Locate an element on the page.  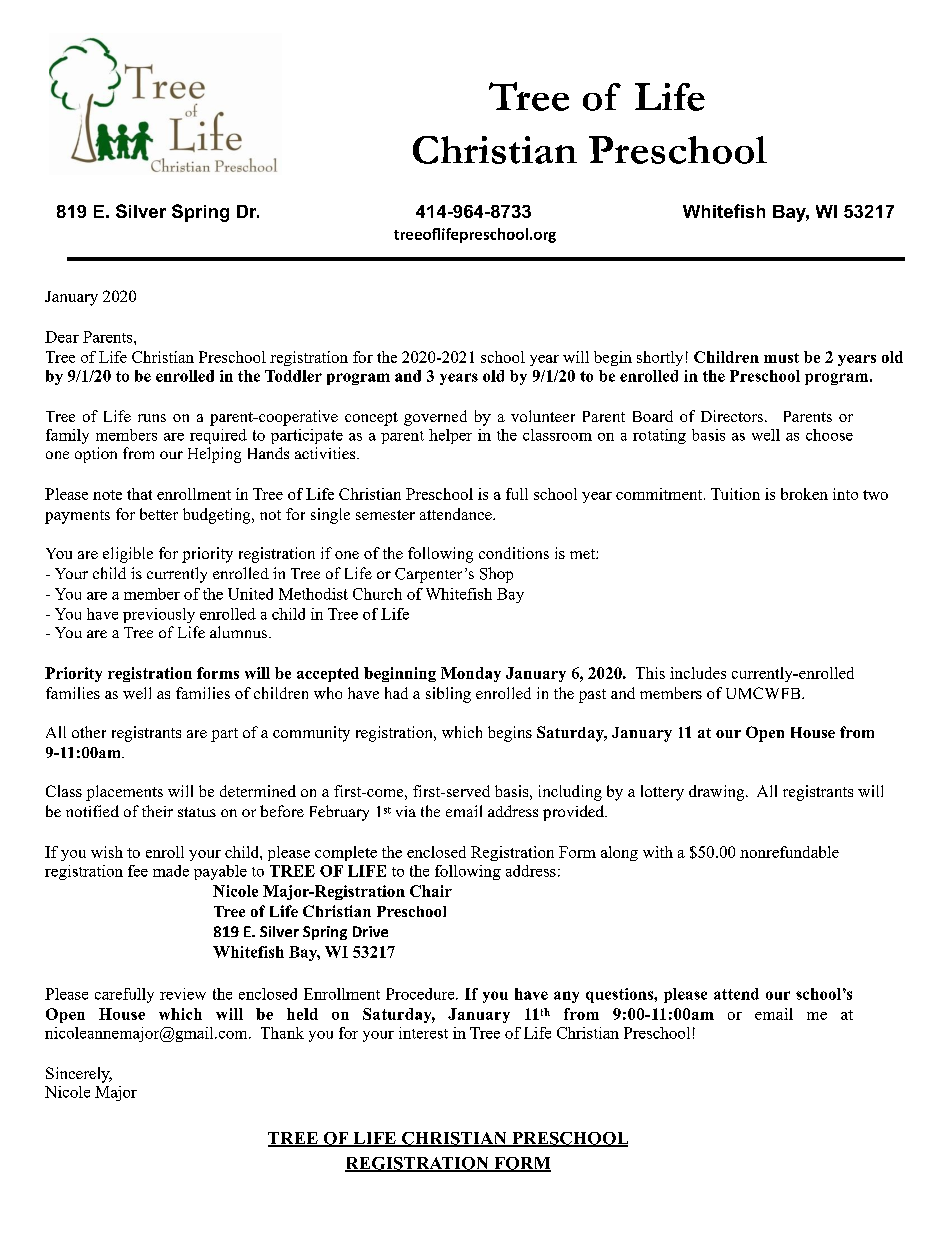
previously is located at coordinates (159, 615).
